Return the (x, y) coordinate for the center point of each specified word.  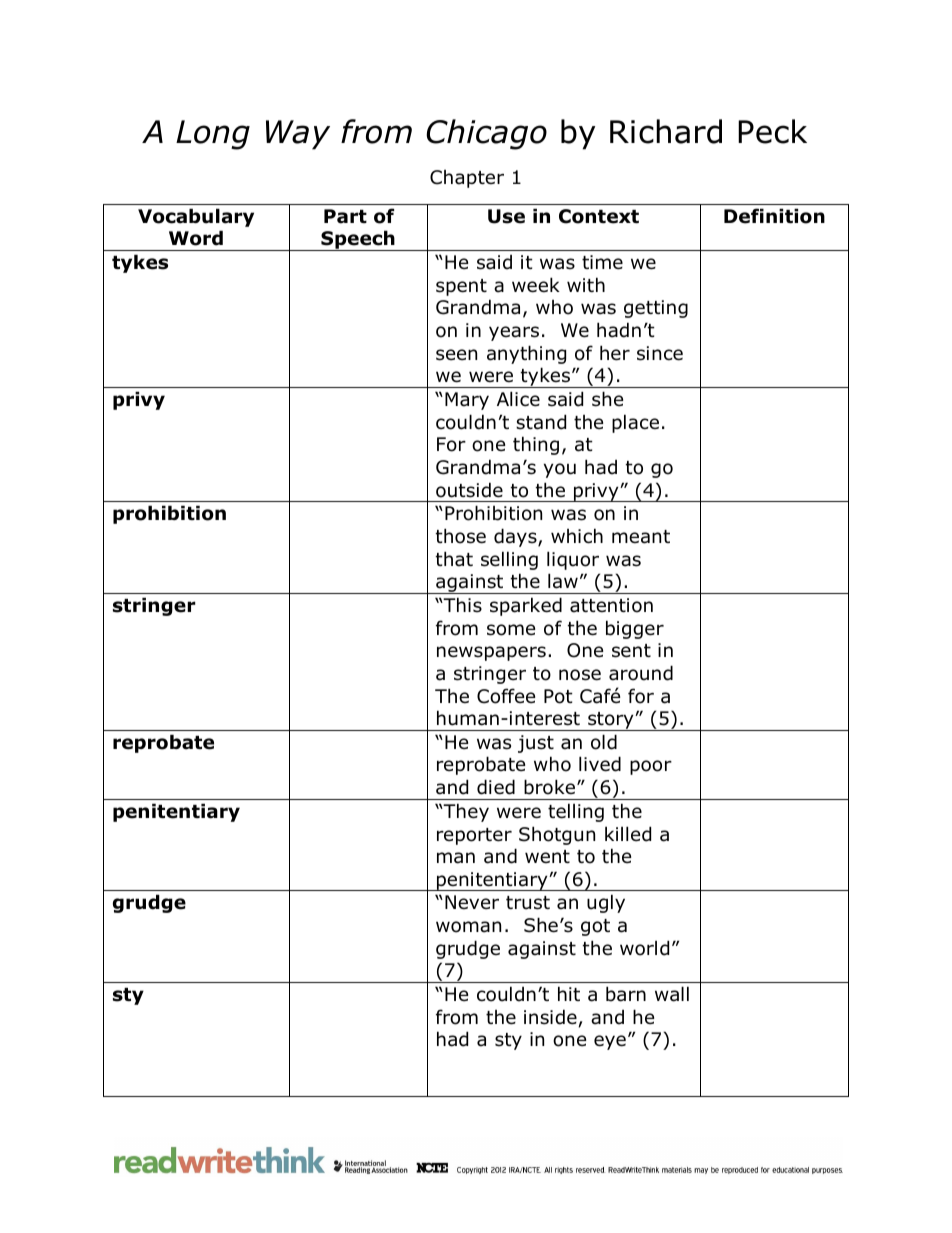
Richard (666, 131)
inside (551, 1018)
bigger (635, 629)
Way (298, 135)
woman (468, 927)
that (454, 559)
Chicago (486, 134)
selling (509, 560)
